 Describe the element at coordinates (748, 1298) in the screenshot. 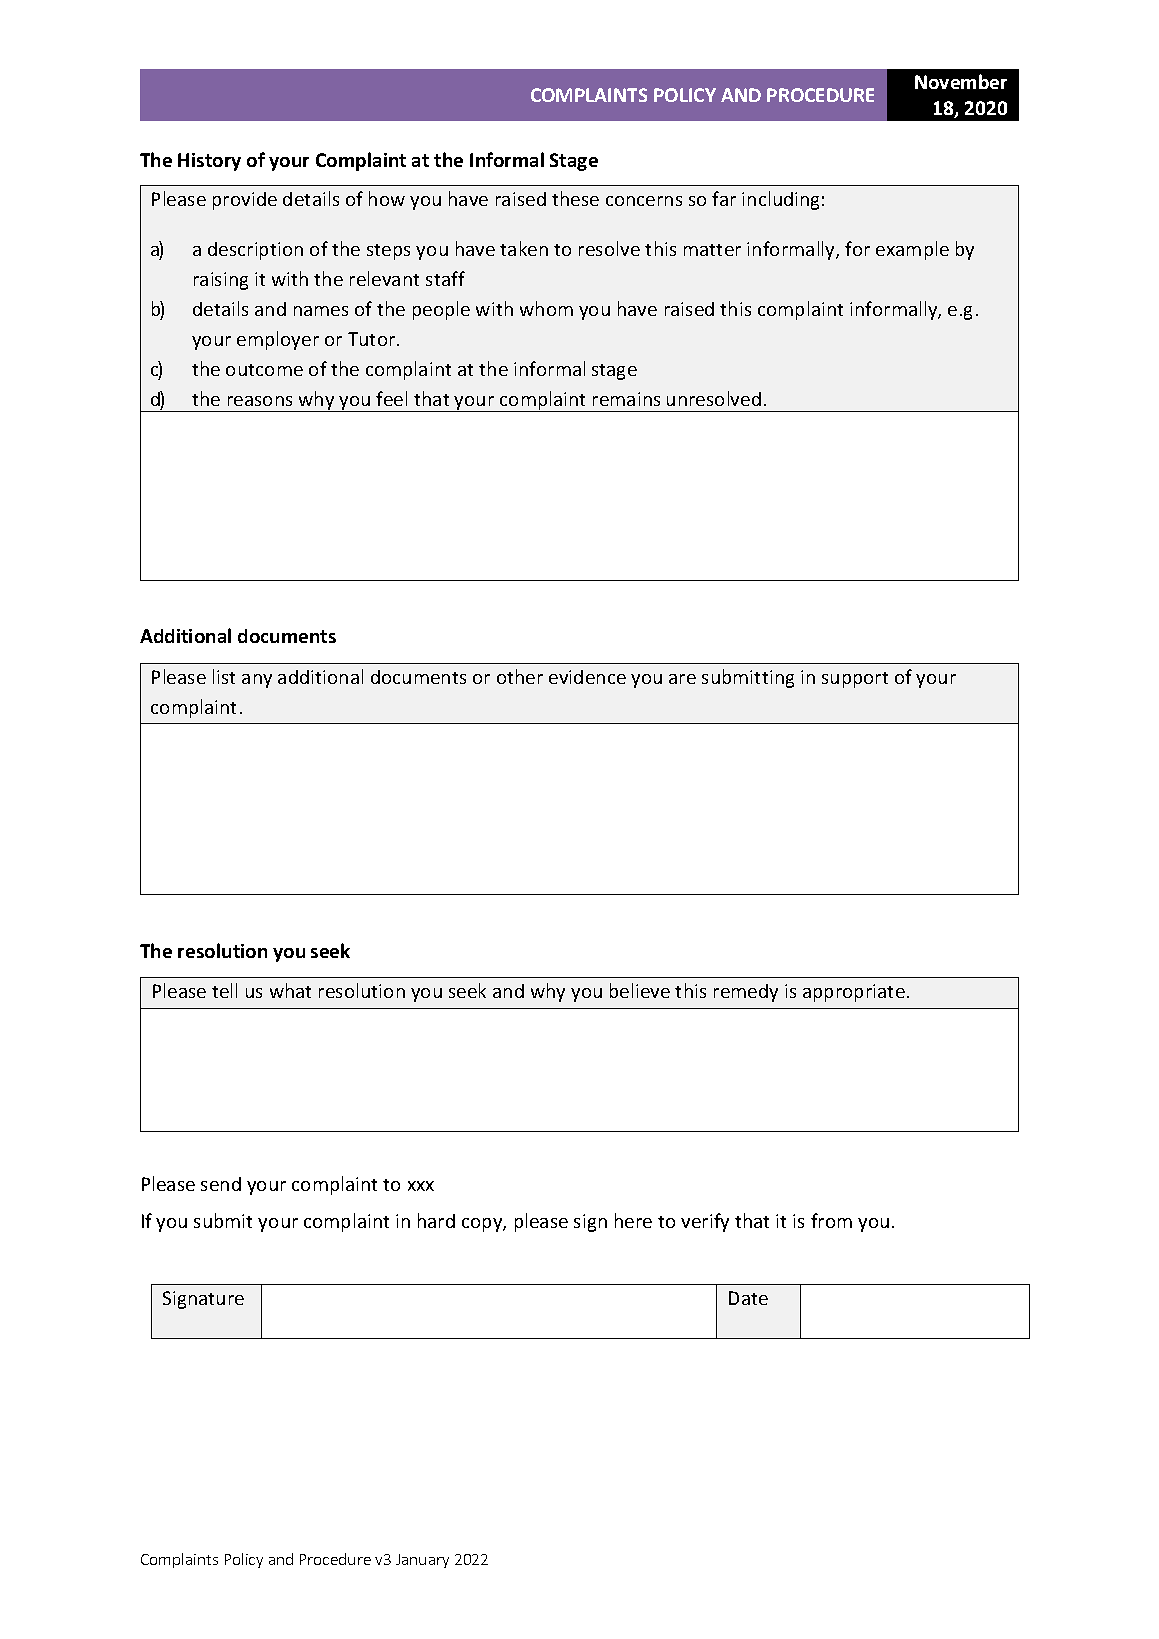

I see `Date` at that location.
